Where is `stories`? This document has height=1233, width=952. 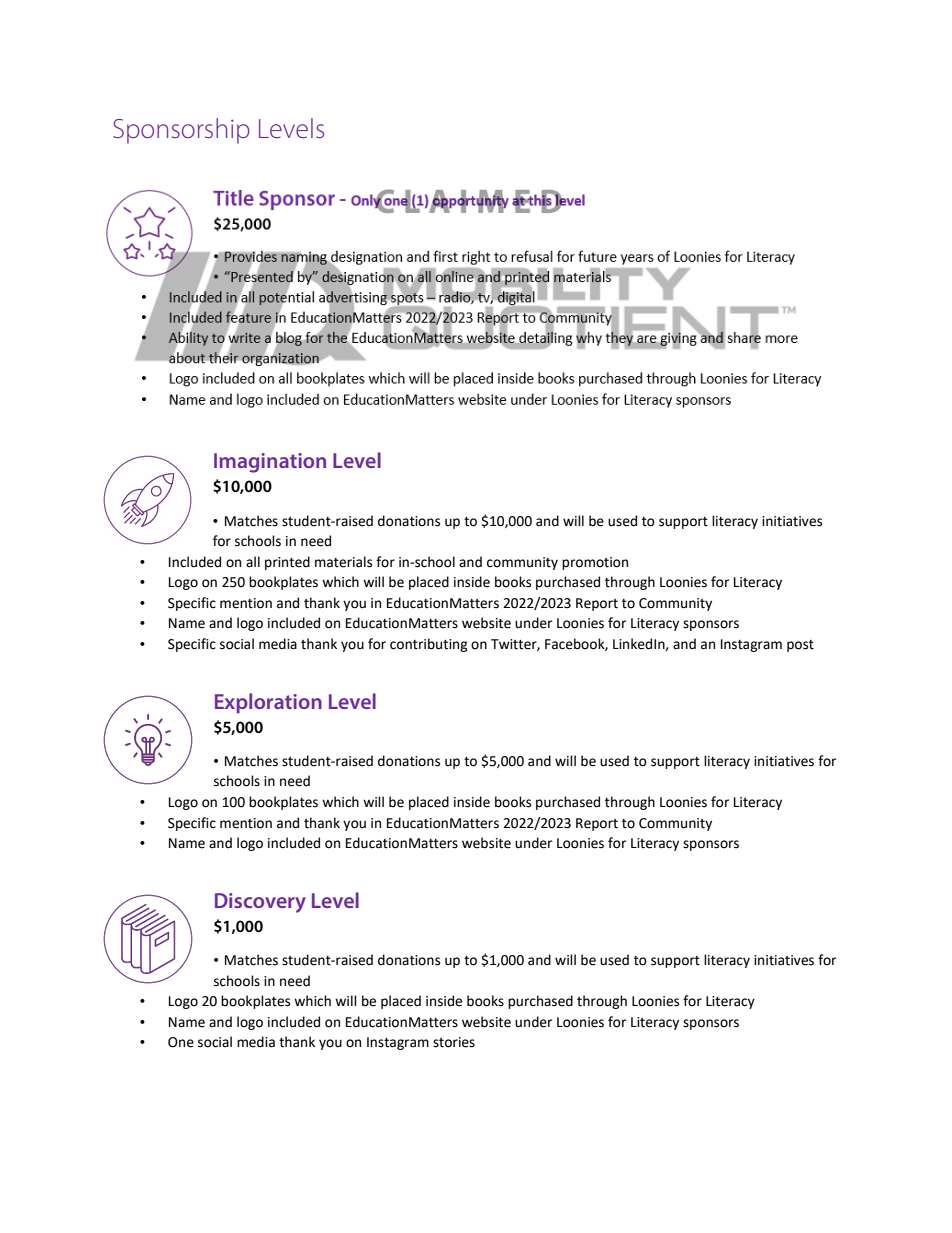 stories is located at coordinates (454, 1042).
